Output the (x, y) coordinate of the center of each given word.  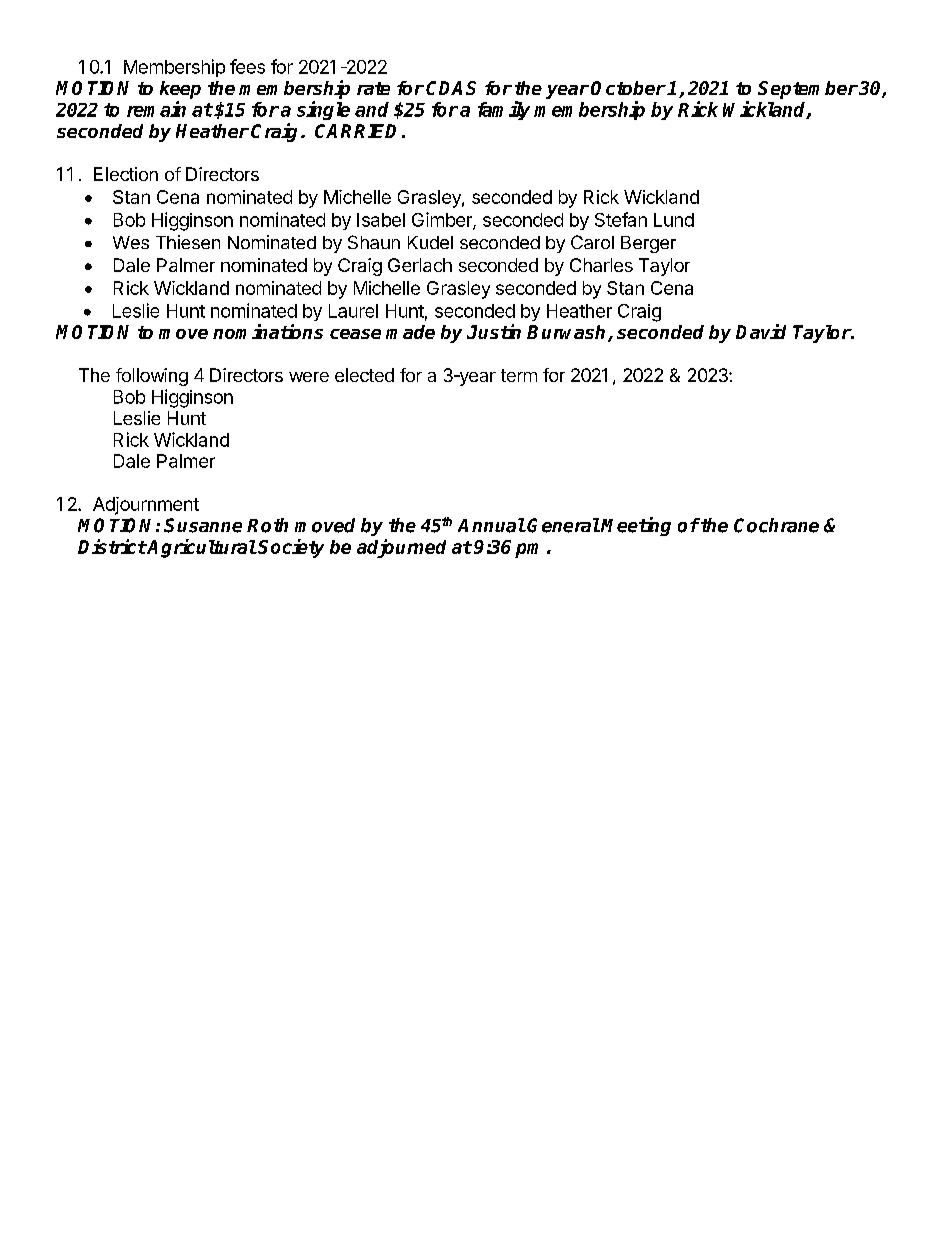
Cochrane (776, 525)
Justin (494, 331)
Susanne (203, 525)
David (761, 331)
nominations (268, 331)
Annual (491, 525)
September (808, 90)
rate (373, 88)
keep (180, 90)
